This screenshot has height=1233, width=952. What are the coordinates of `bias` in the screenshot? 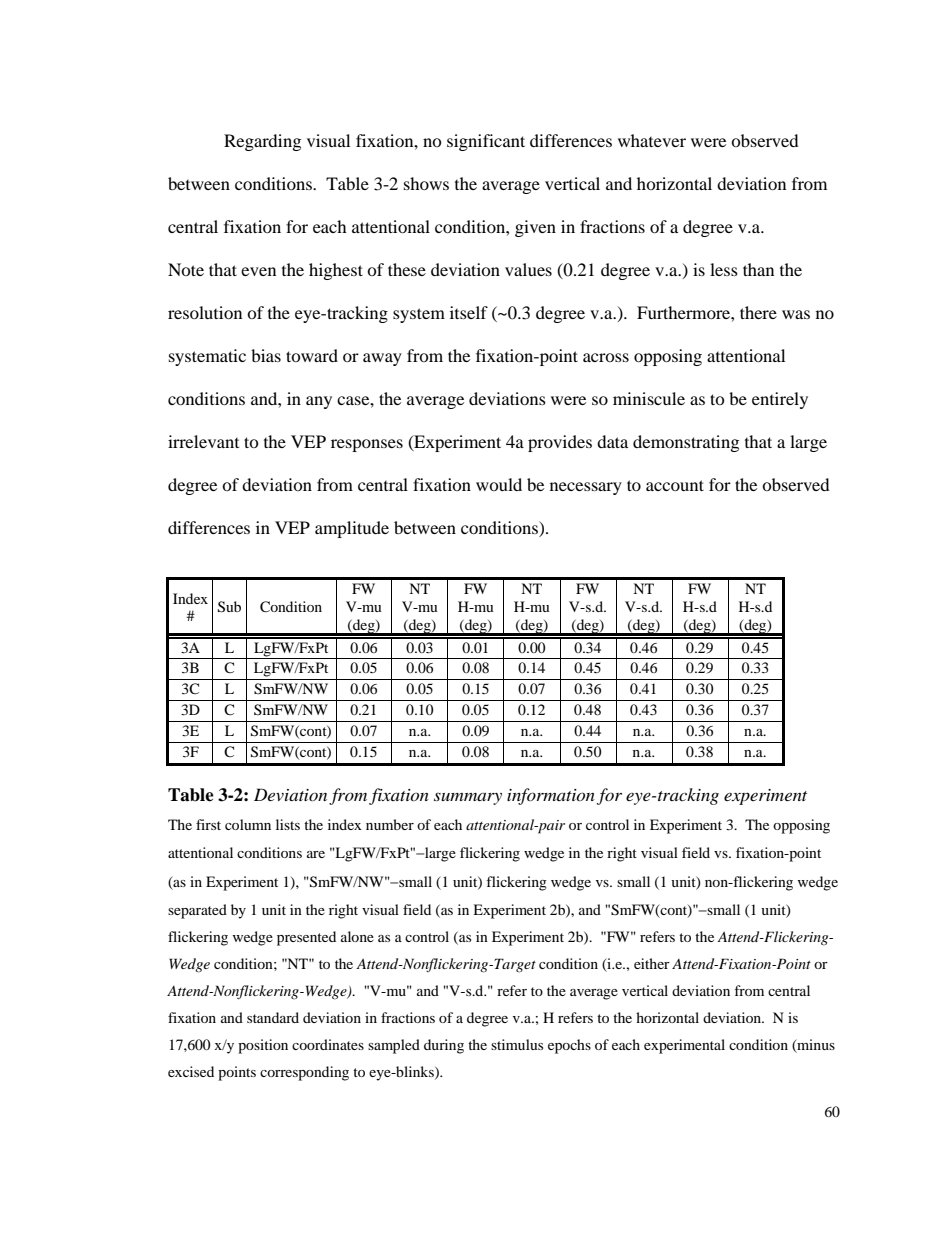 It's located at (266, 355).
